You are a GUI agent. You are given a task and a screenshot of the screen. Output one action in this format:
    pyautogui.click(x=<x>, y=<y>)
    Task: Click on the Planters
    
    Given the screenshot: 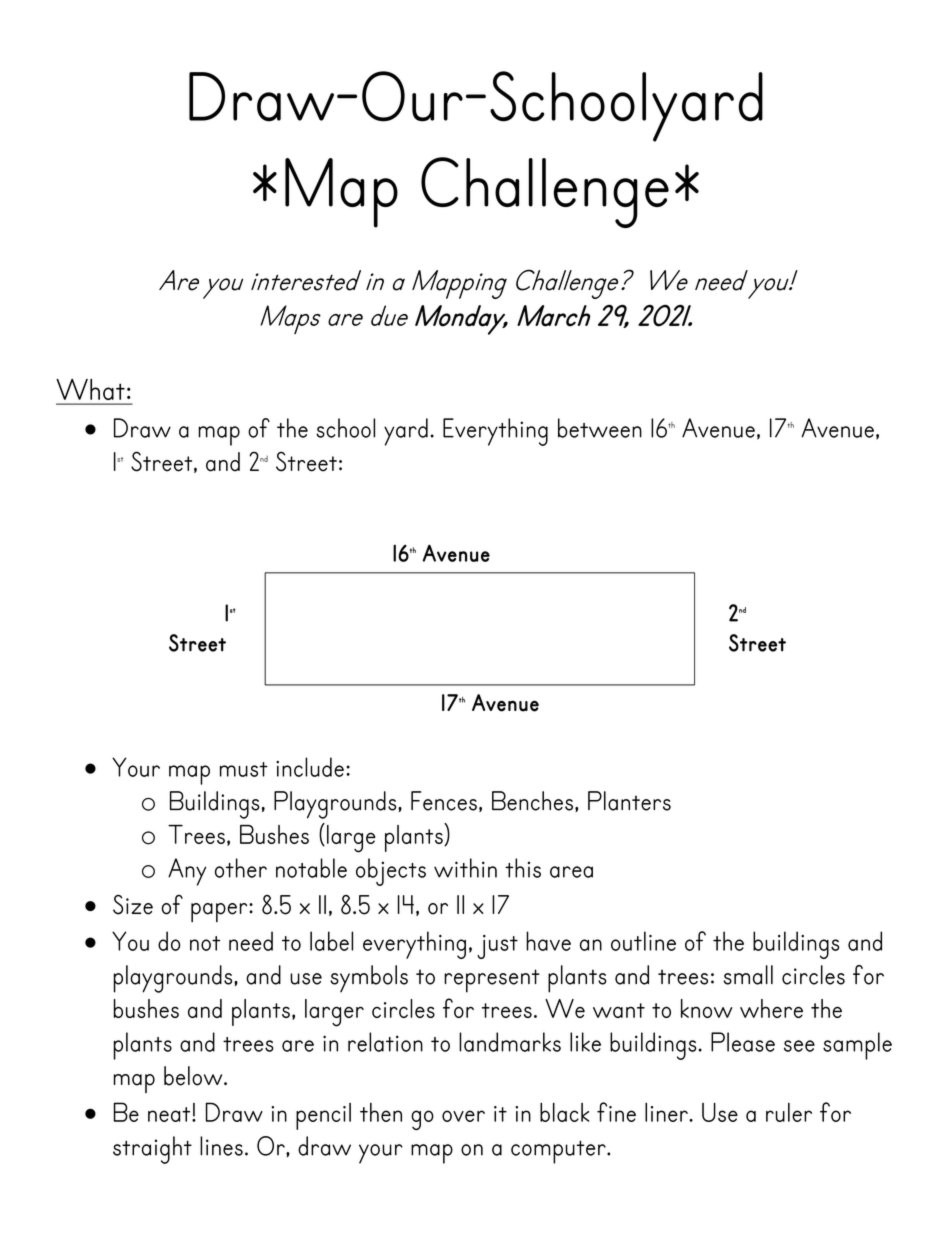 What is the action you would take?
    pyautogui.click(x=629, y=801)
